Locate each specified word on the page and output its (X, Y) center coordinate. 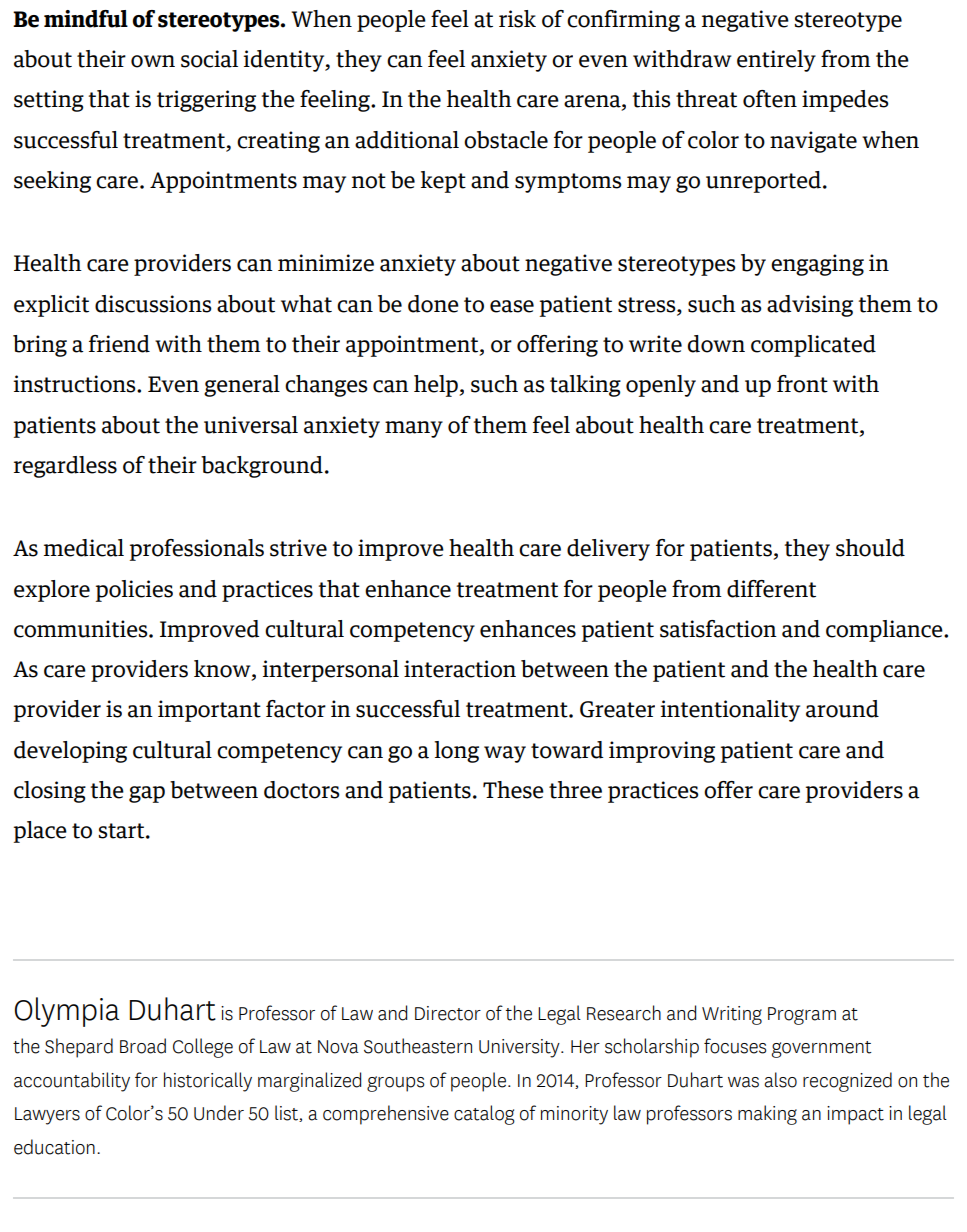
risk (517, 19)
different (771, 589)
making (767, 1115)
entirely (776, 61)
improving (662, 752)
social (209, 59)
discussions (153, 304)
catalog (484, 1115)
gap (147, 794)
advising (810, 306)
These (513, 790)
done (433, 304)
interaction (460, 669)
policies (134, 591)
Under (219, 1113)
